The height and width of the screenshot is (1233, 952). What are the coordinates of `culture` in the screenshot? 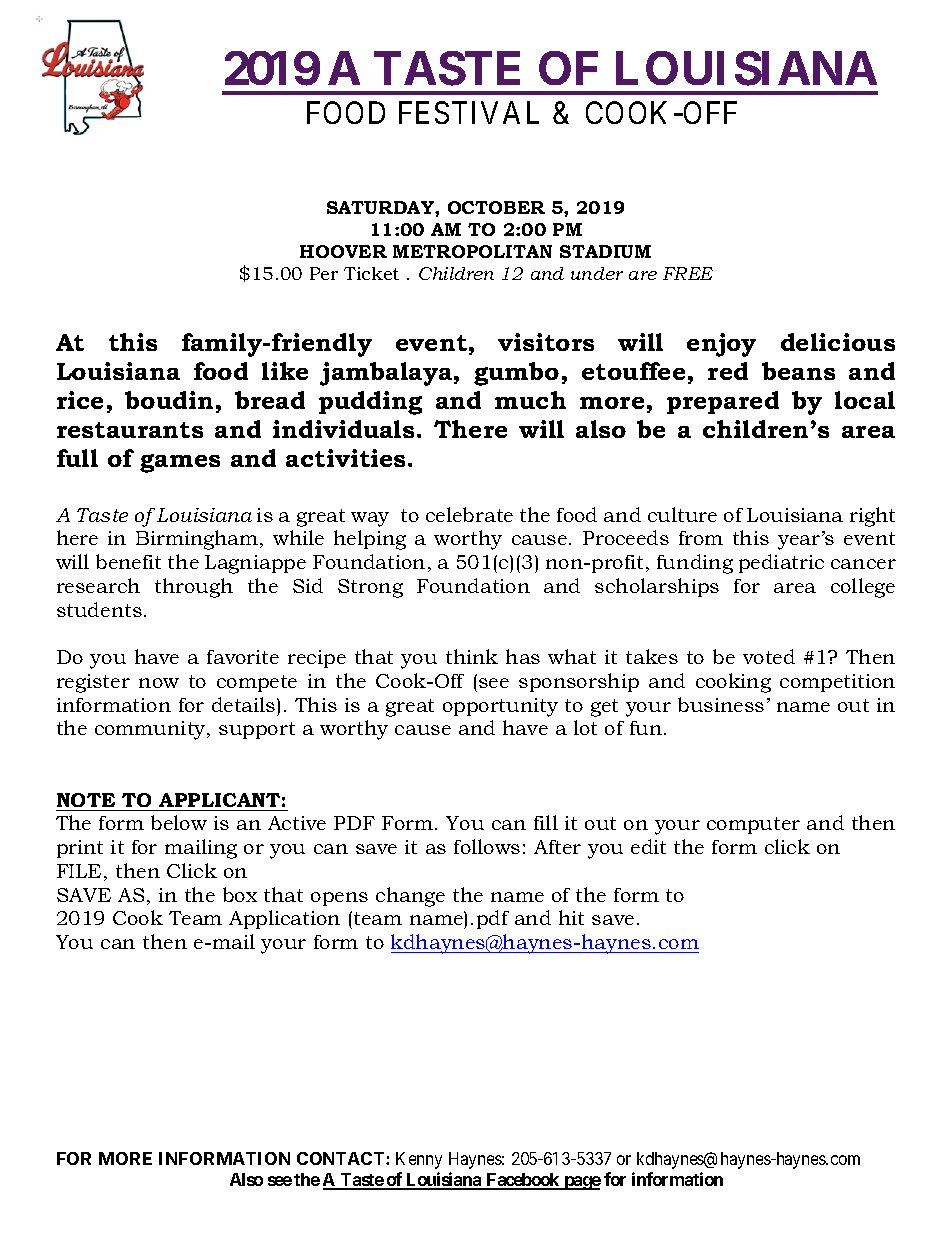 It's located at (682, 514).
